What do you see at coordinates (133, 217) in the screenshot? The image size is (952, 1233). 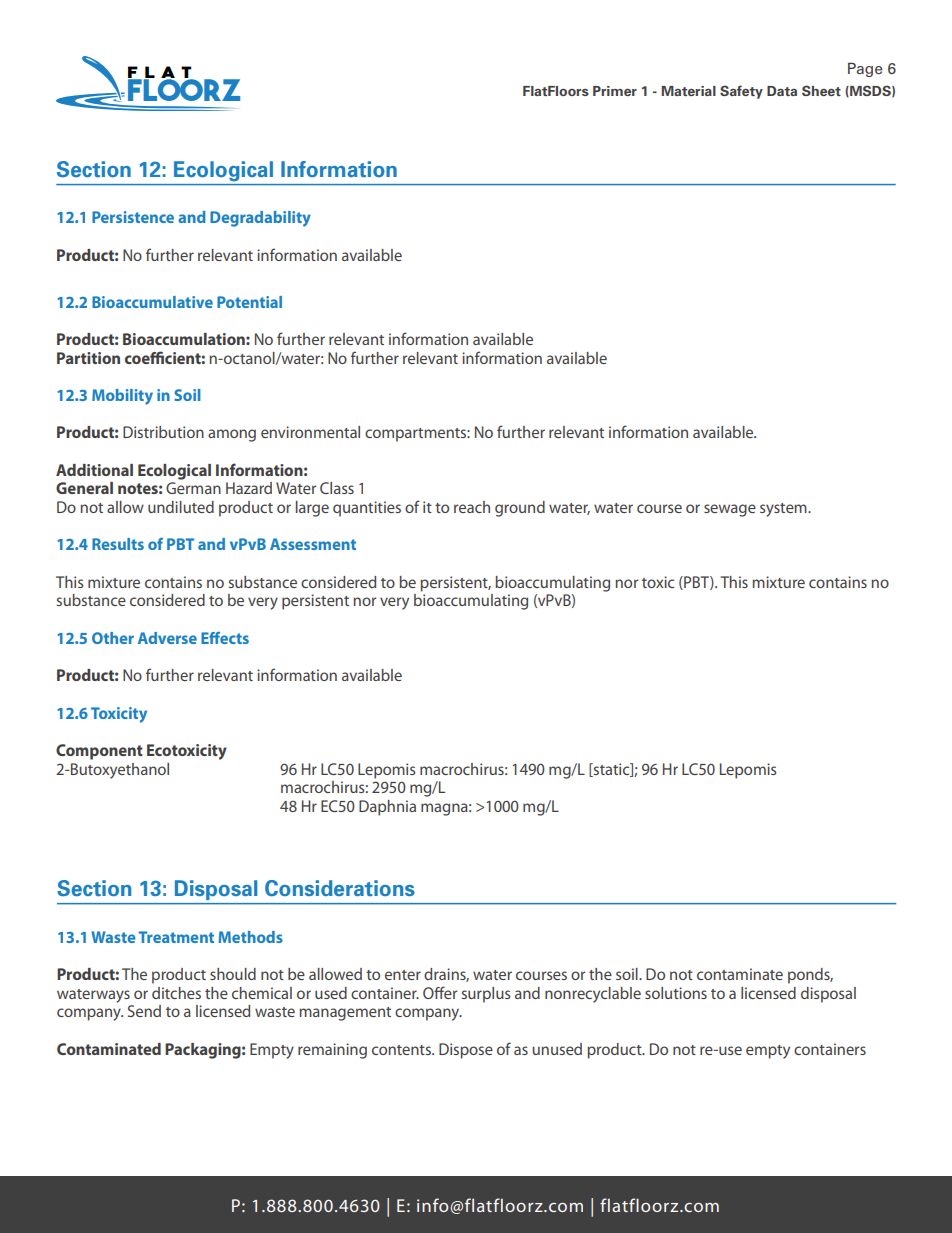 I see `Persistence` at bounding box center [133, 217].
